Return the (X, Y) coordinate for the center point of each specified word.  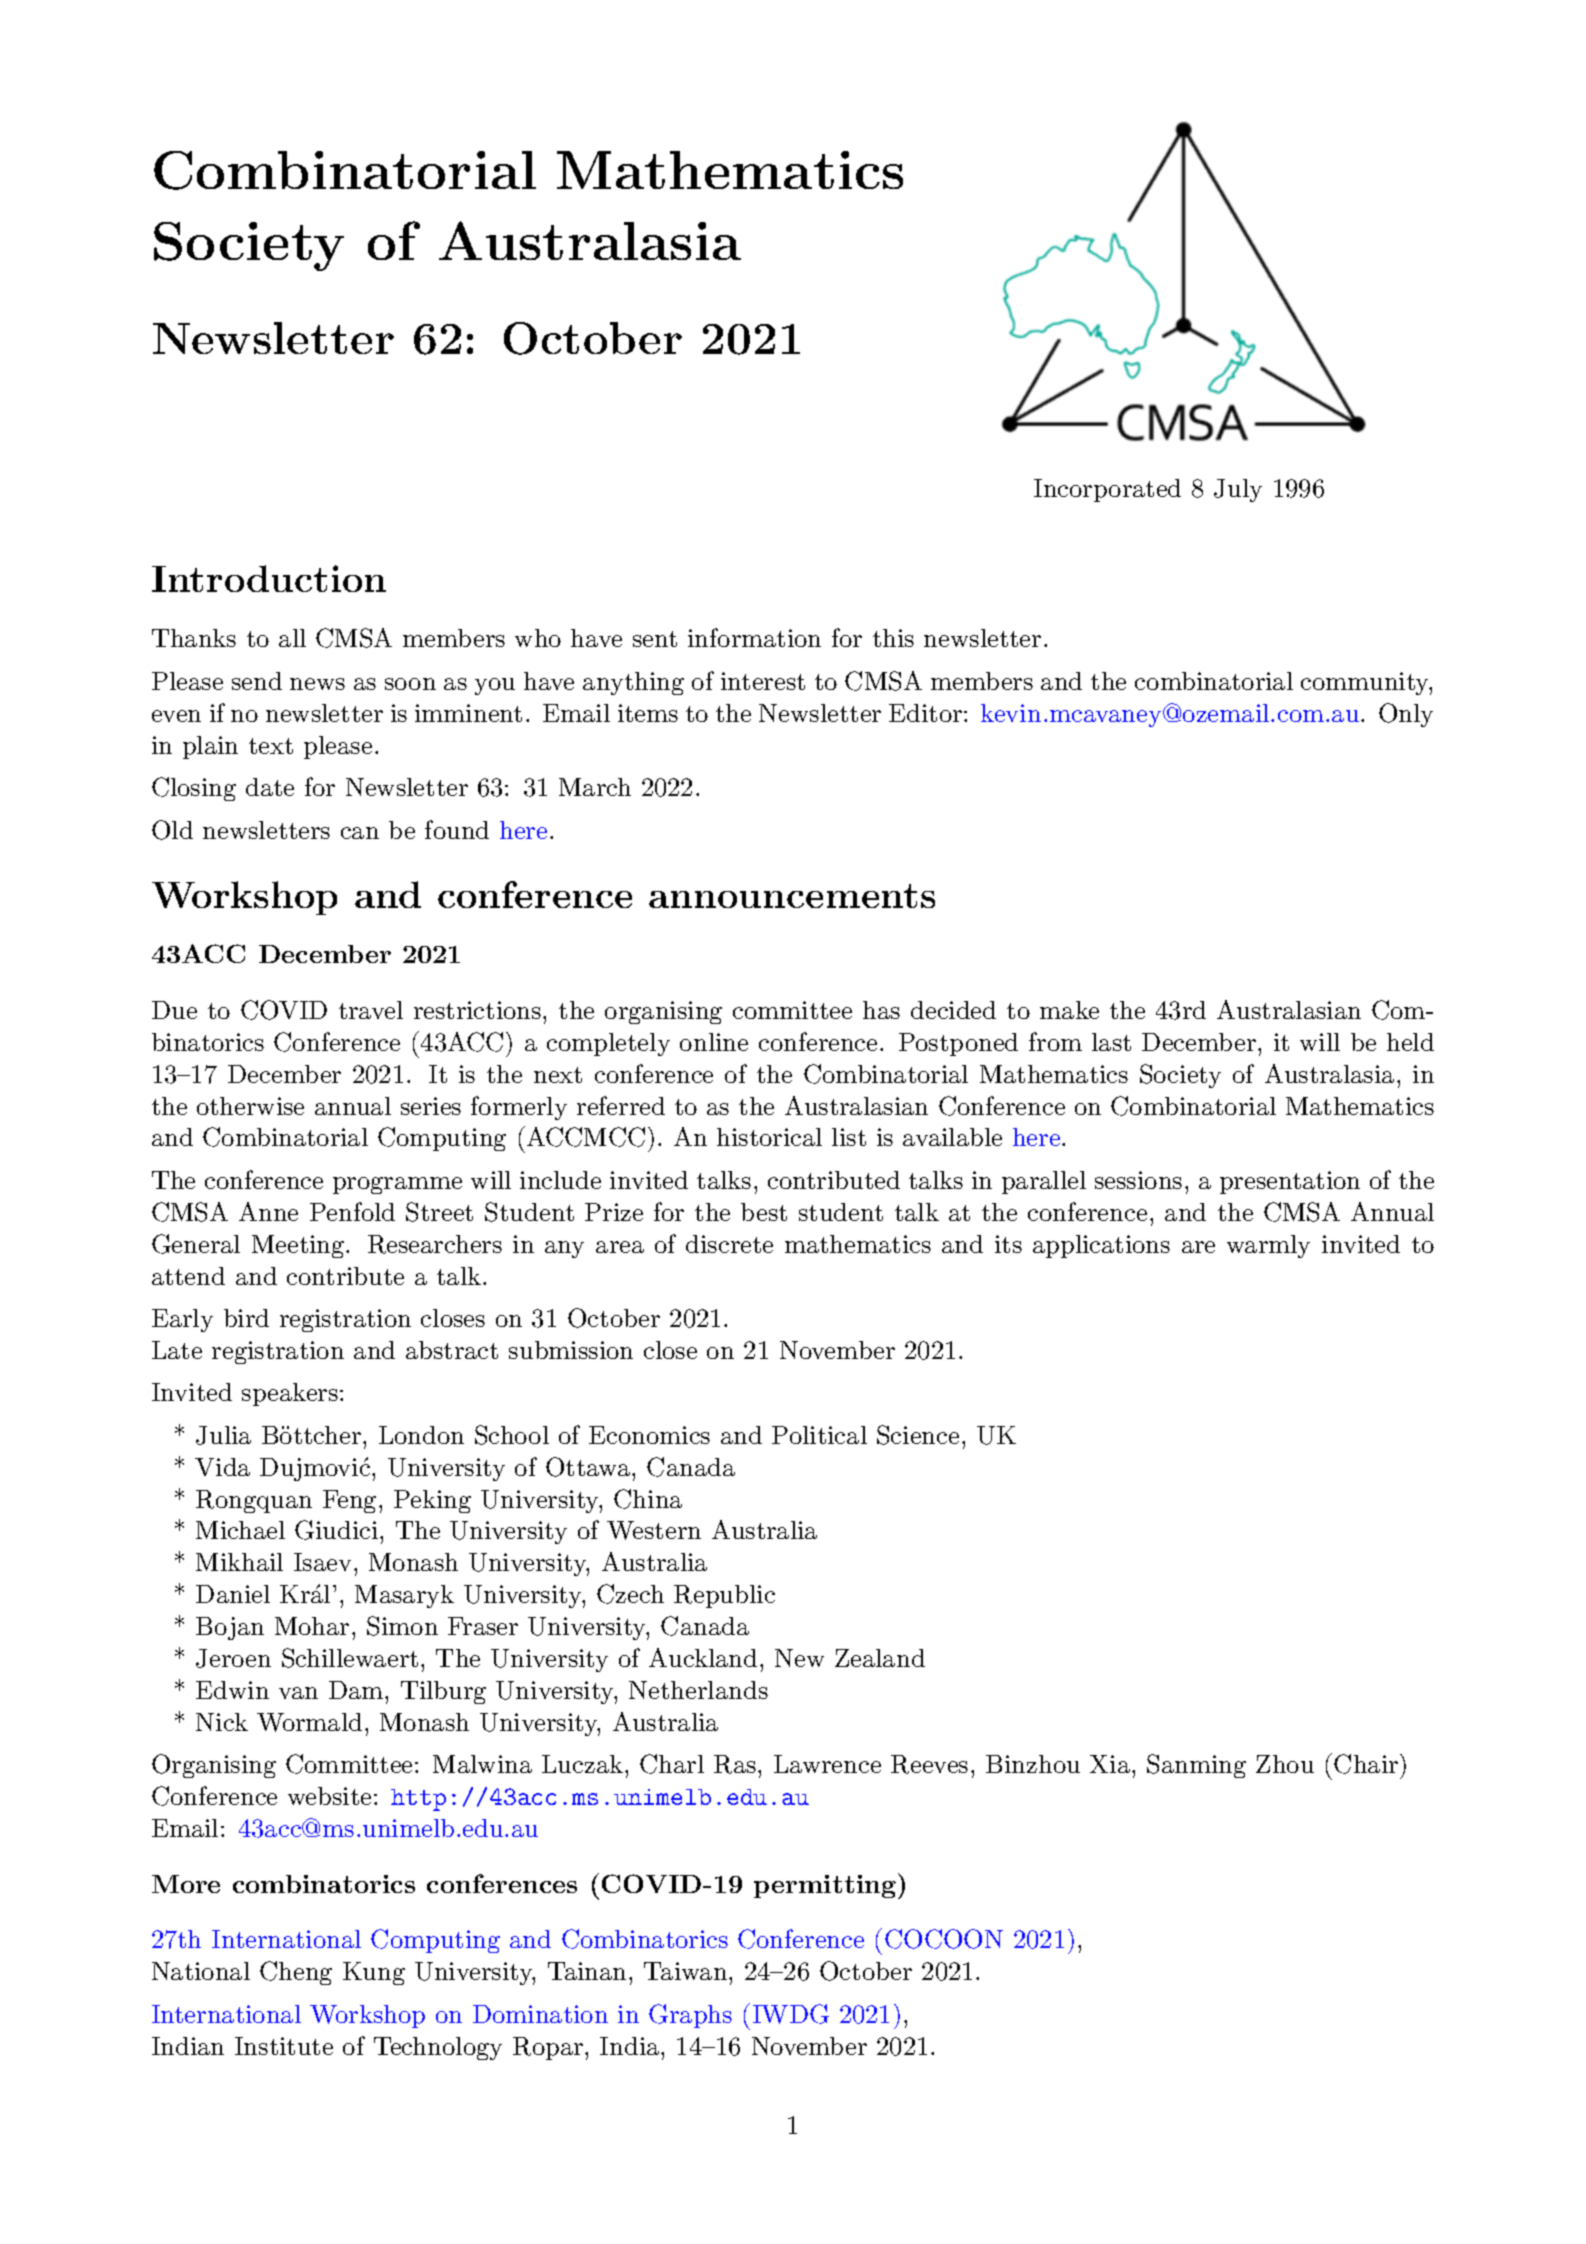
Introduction (269, 578)
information (754, 637)
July (1238, 490)
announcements (792, 896)
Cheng (296, 1973)
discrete (729, 1244)
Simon (402, 1626)
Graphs (690, 2016)
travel (371, 1010)
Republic (724, 1596)
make (1069, 1010)
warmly (1268, 1246)
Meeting (299, 1246)
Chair (1366, 1764)
